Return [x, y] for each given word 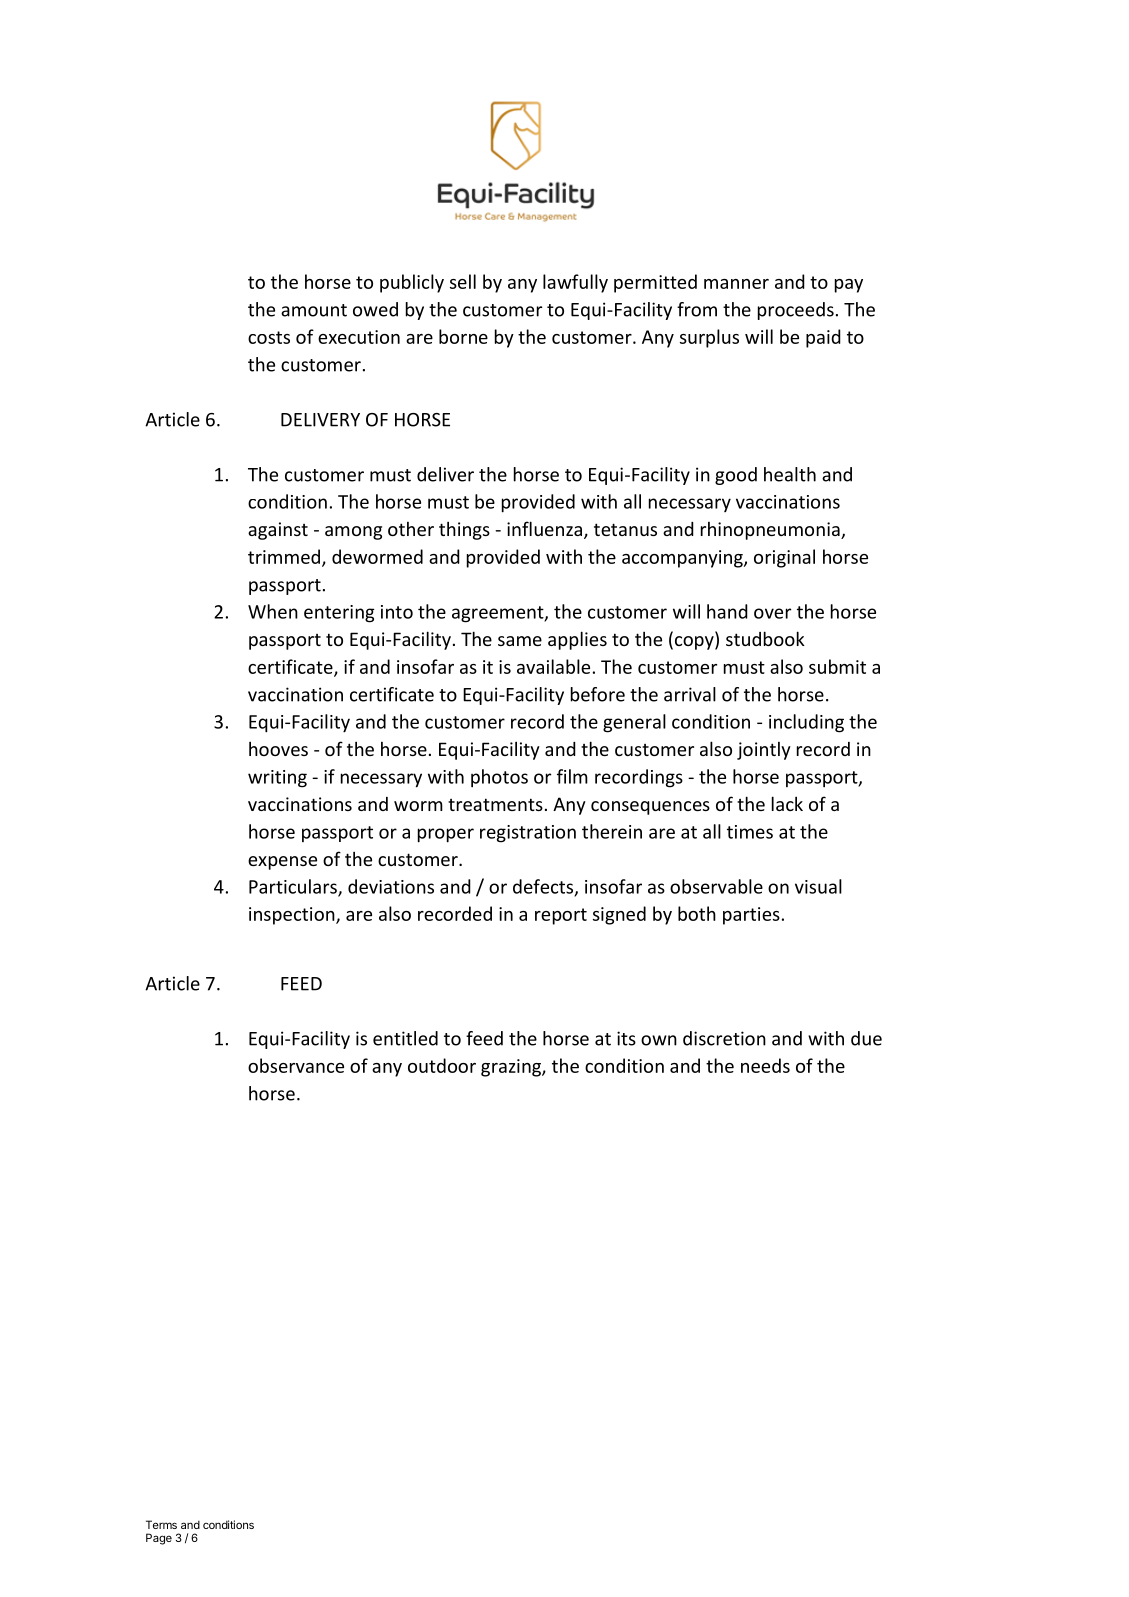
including [806, 723]
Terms [161, 1524]
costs [269, 337]
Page [159, 1539]
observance [296, 1065]
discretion [724, 1038]
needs [765, 1065]
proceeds [796, 311]
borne [463, 336]
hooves [278, 748]
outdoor [442, 1065]
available [553, 666]
